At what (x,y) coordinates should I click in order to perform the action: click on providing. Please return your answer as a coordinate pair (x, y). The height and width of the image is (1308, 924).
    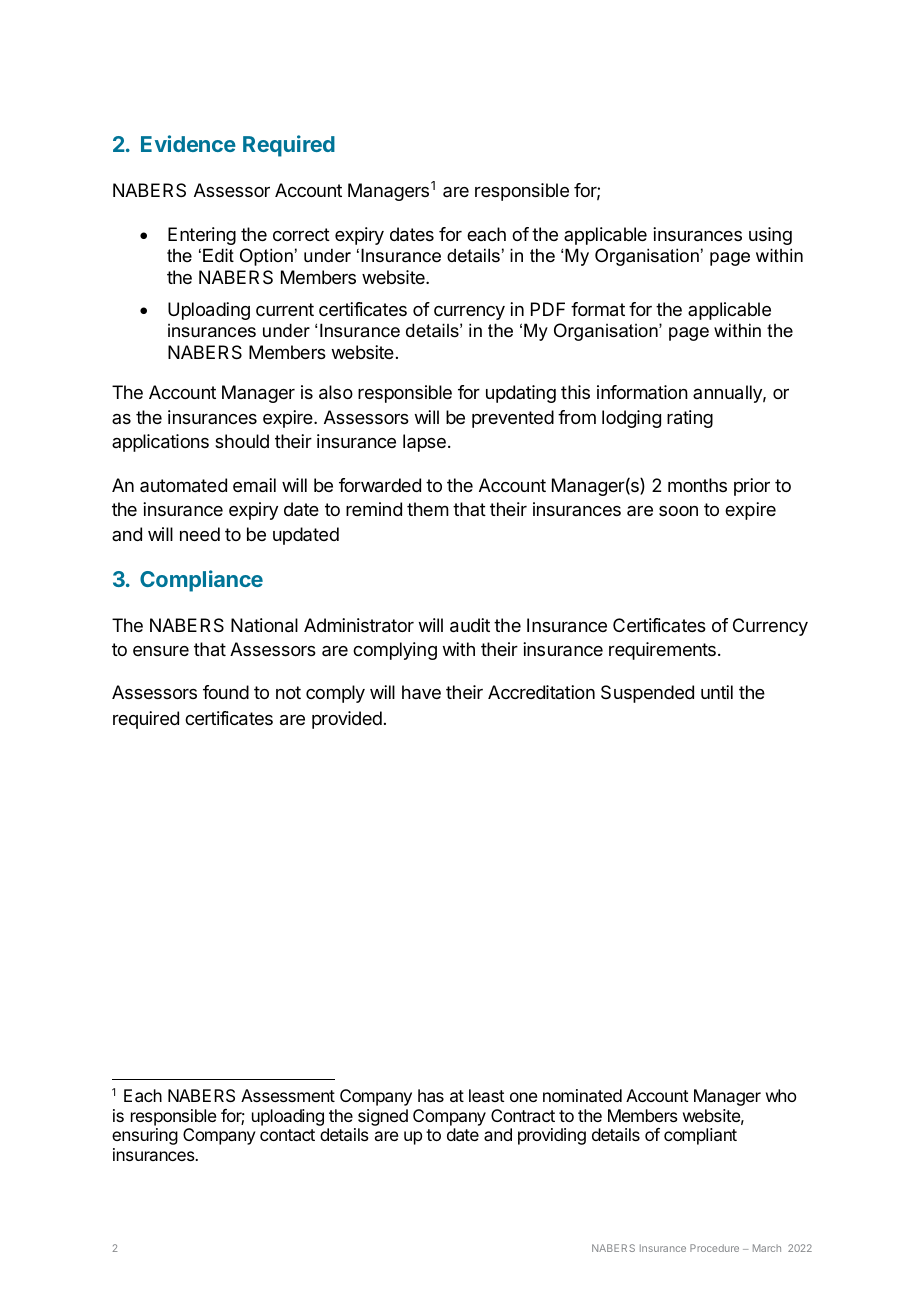
    Looking at the image, I should click on (552, 1136).
